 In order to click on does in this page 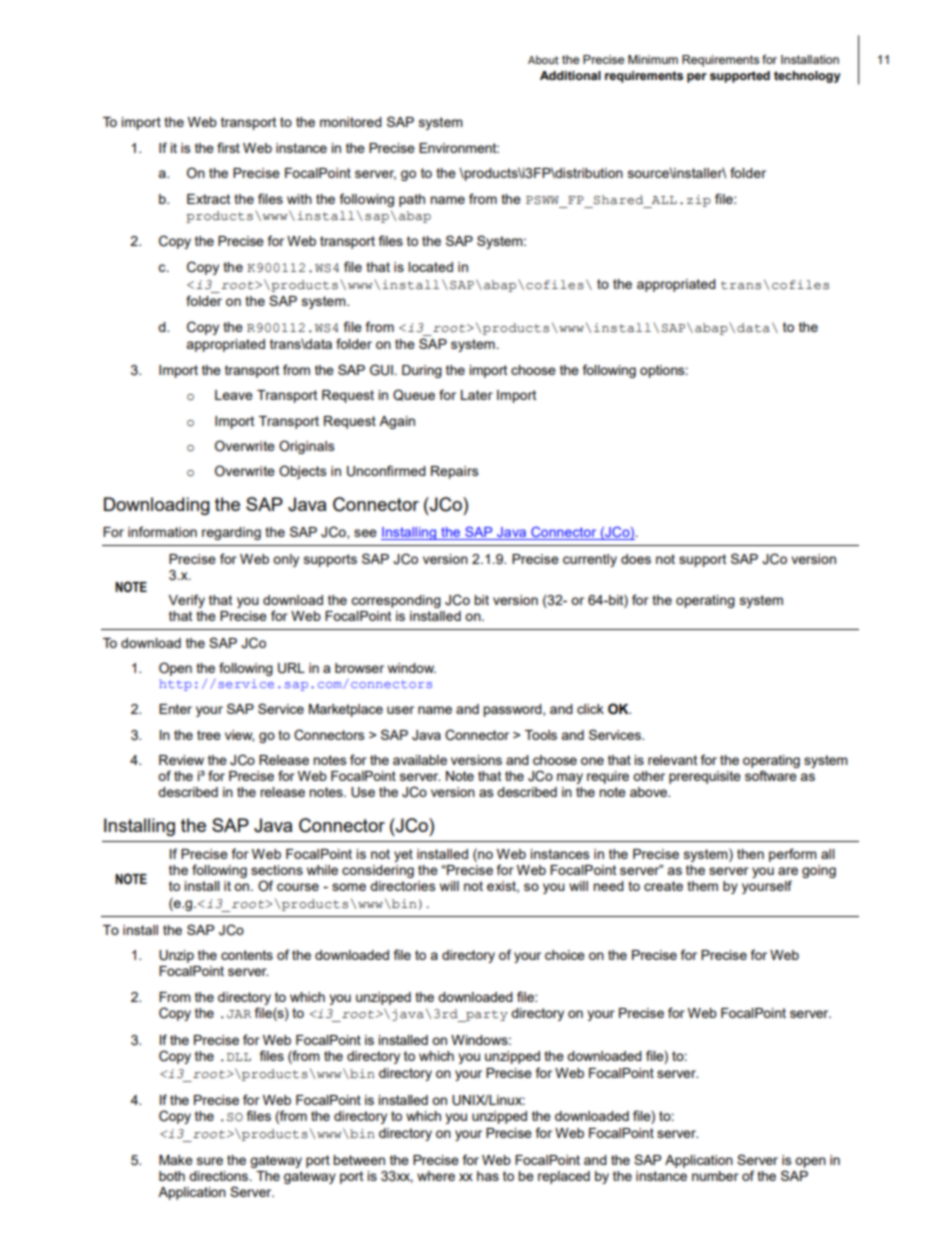, I will do `click(636, 559)`.
